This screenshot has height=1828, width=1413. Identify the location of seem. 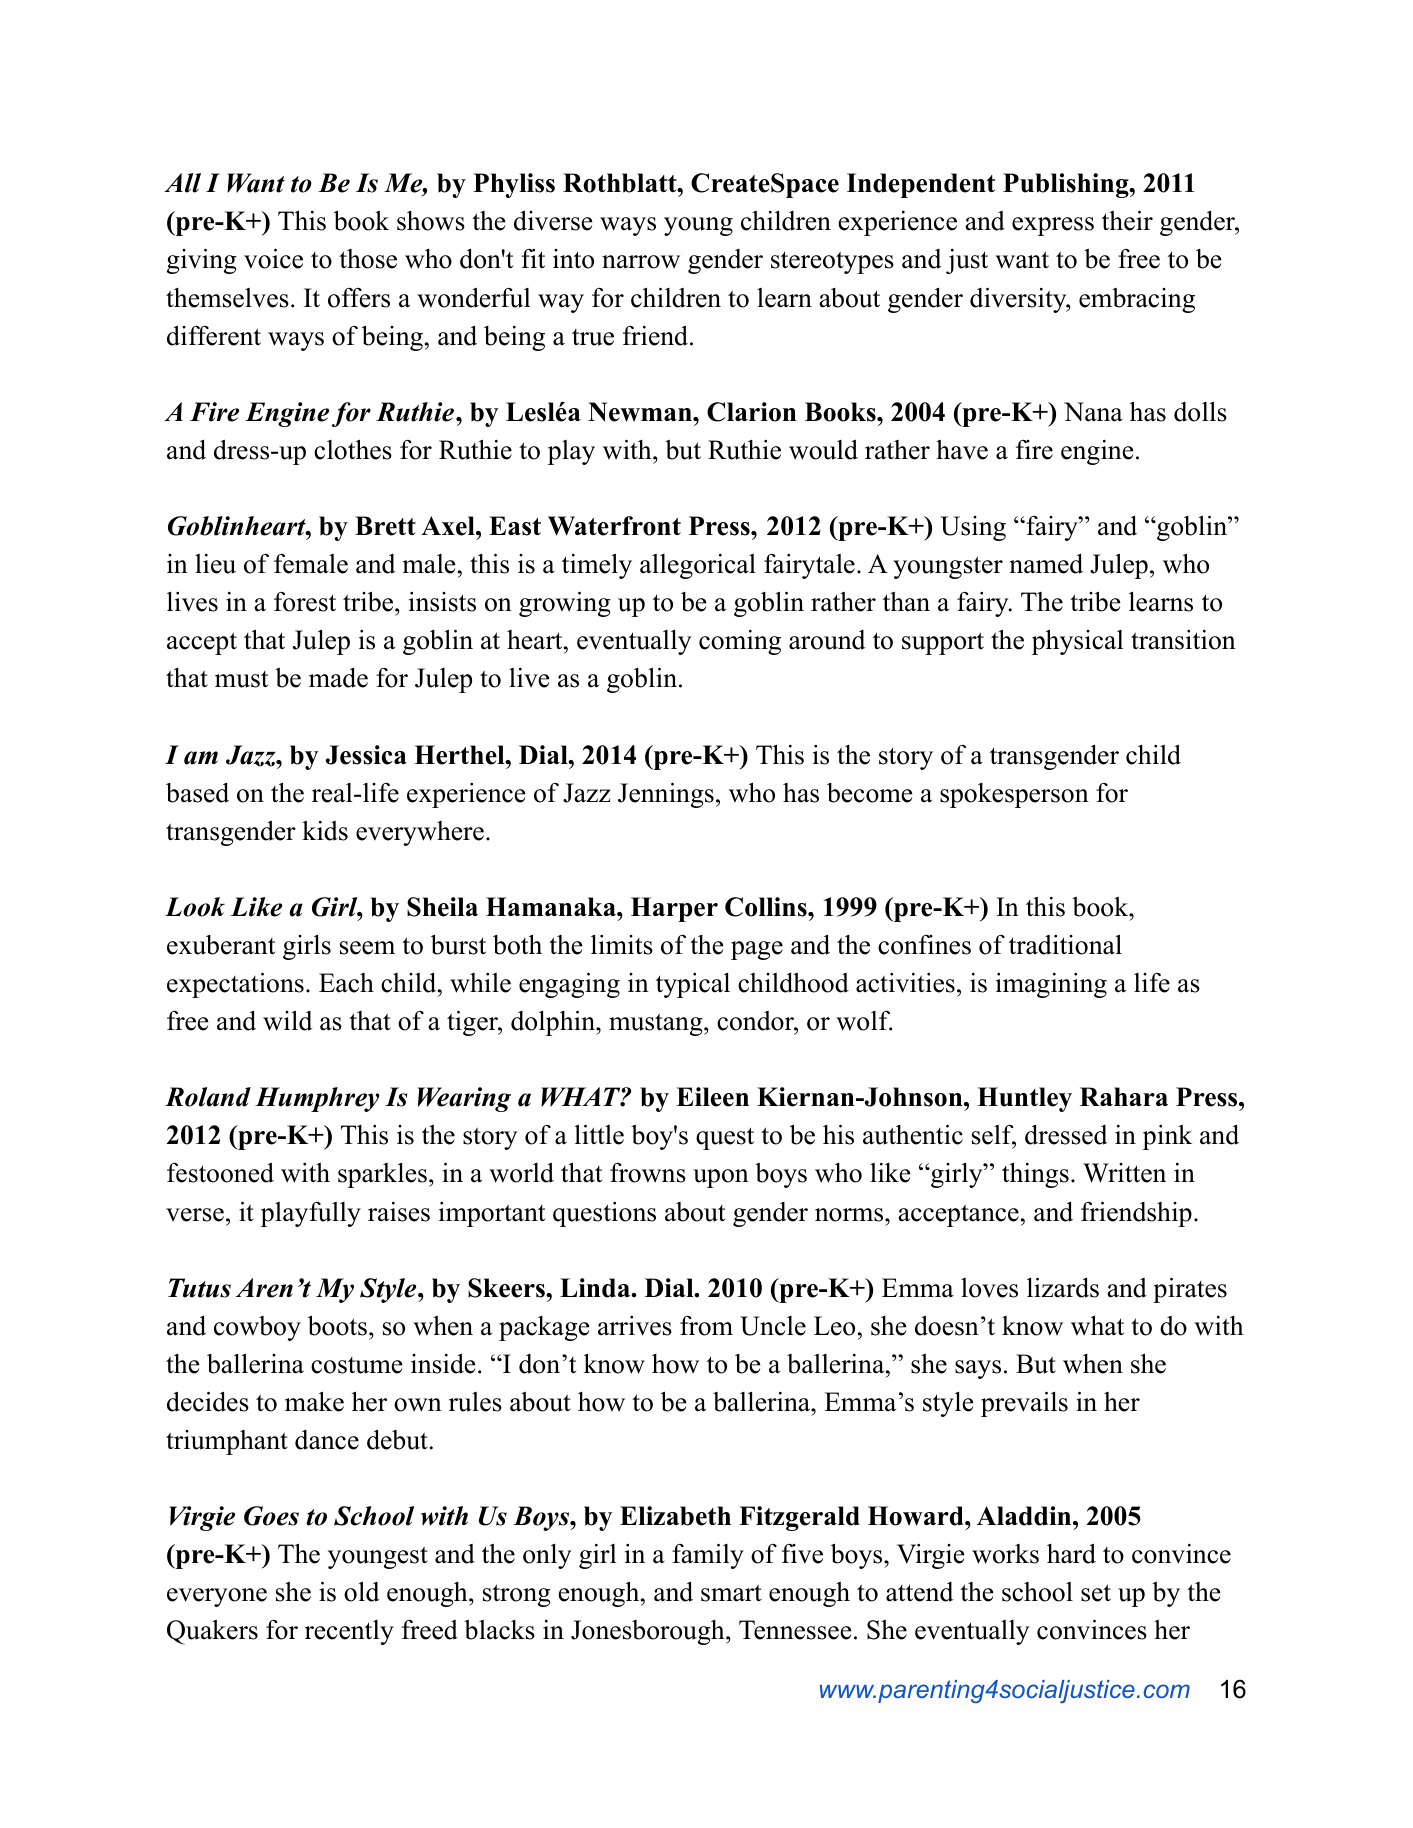
(367, 948).
